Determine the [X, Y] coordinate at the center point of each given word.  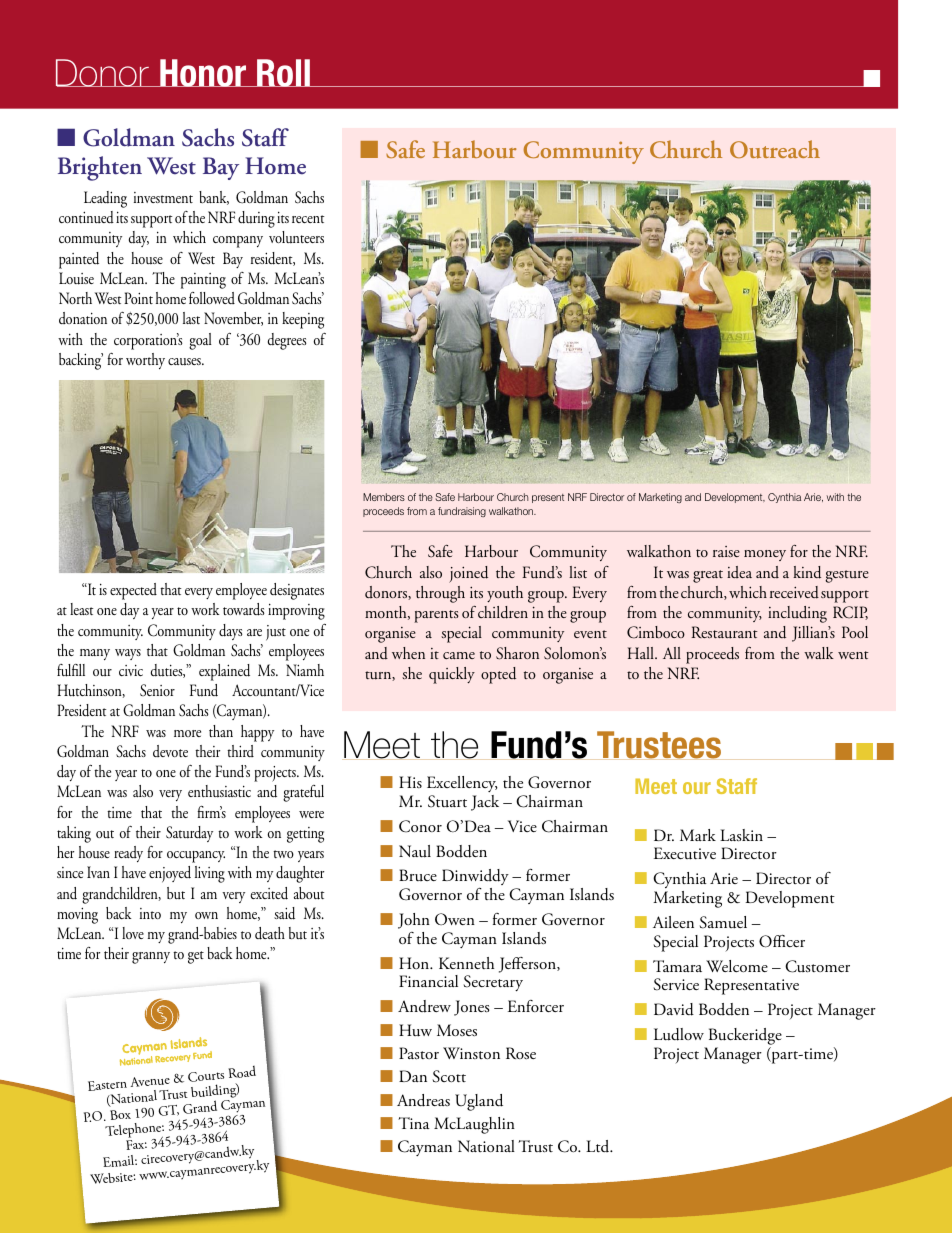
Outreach [775, 149]
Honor [203, 73]
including [797, 614]
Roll [284, 73]
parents [436, 616]
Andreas [423, 1100]
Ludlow [679, 1034]
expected [133, 591]
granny [151, 958]
